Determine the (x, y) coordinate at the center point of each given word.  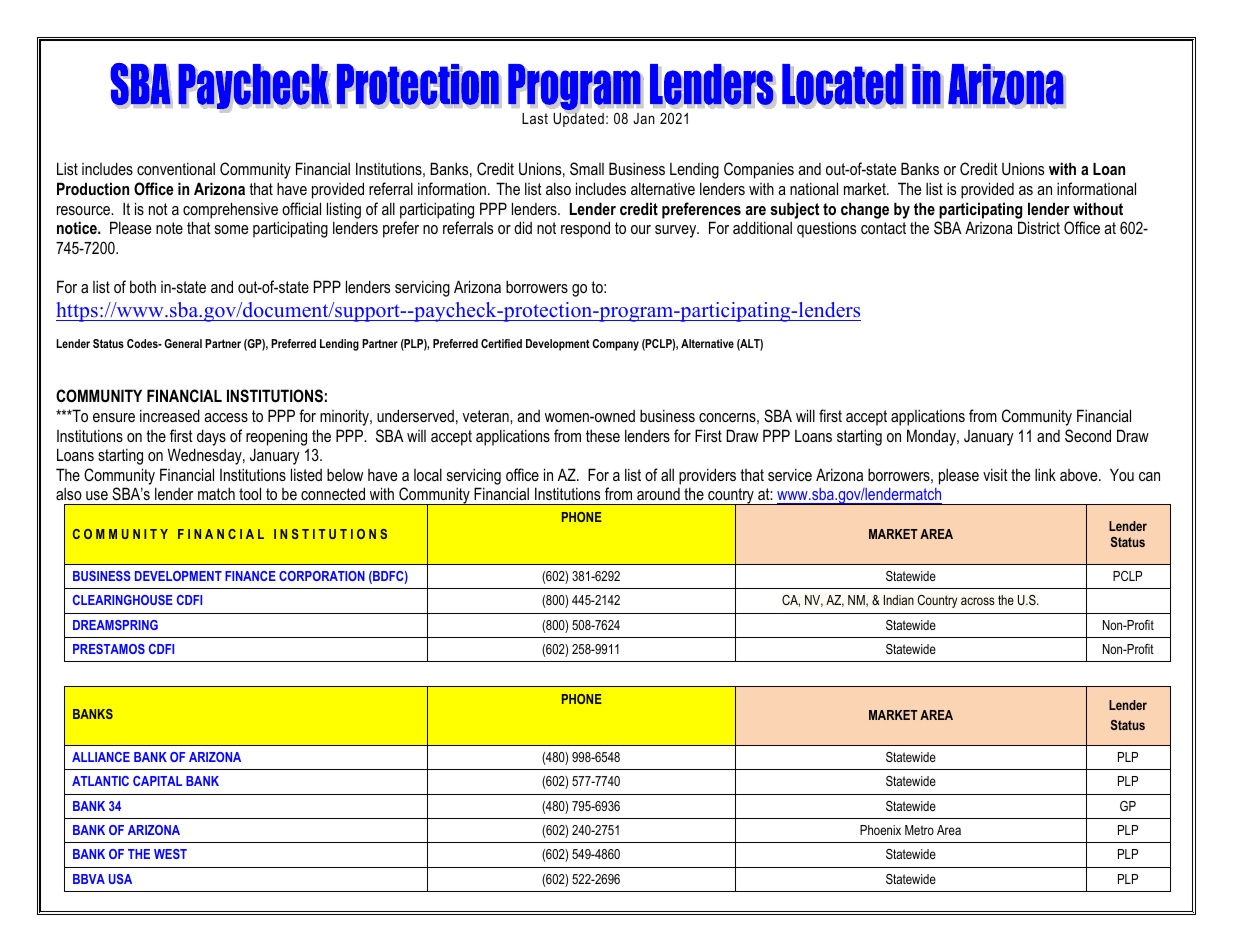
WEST (170, 854)
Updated (578, 118)
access (226, 417)
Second (1088, 435)
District (1039, 227)
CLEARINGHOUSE (123, 600)
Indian (899, 600)
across (978, 601)
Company (615, 345)
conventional (176, 168)
